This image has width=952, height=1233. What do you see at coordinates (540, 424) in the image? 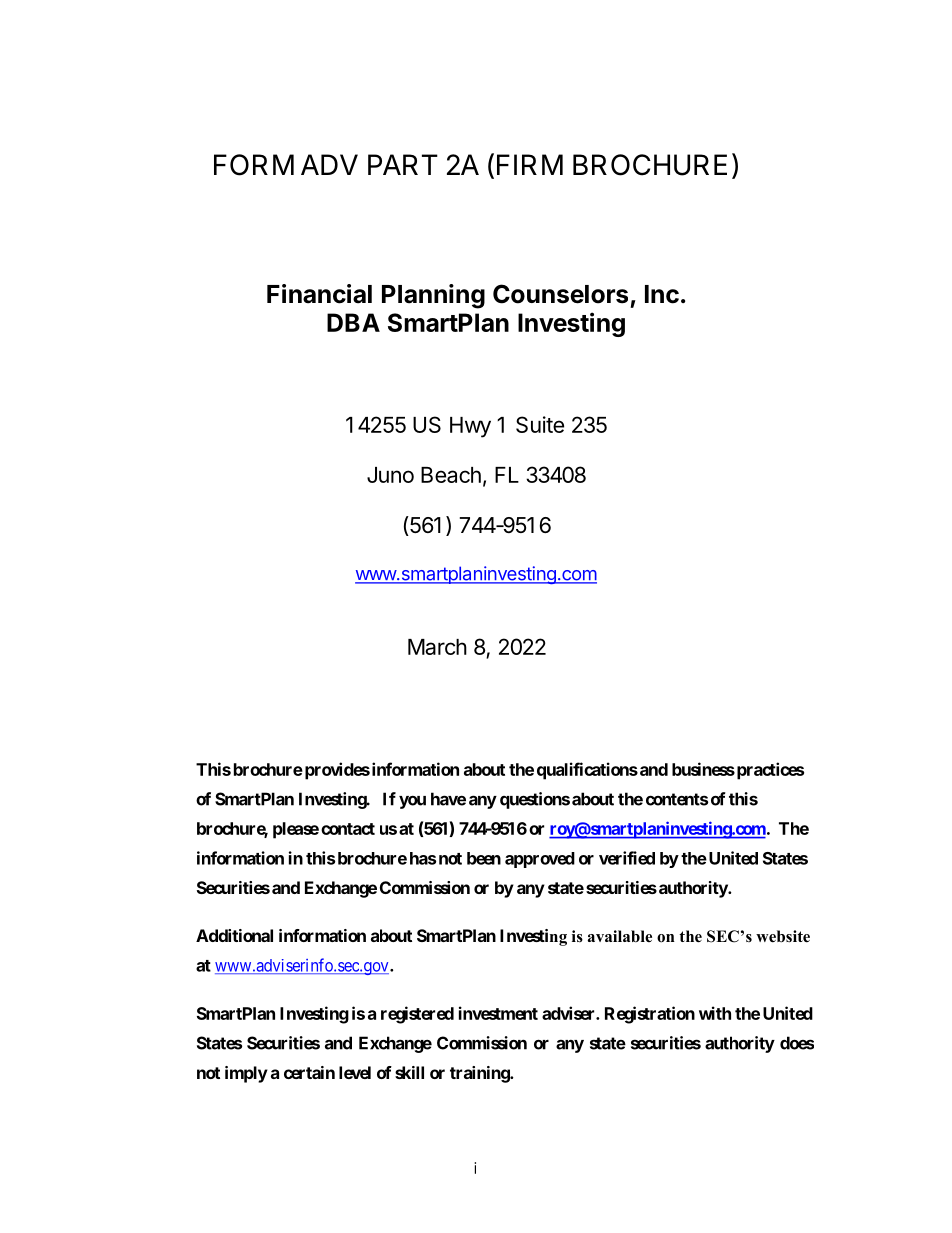
I see `Suite` at bounding box center [540, 424].
